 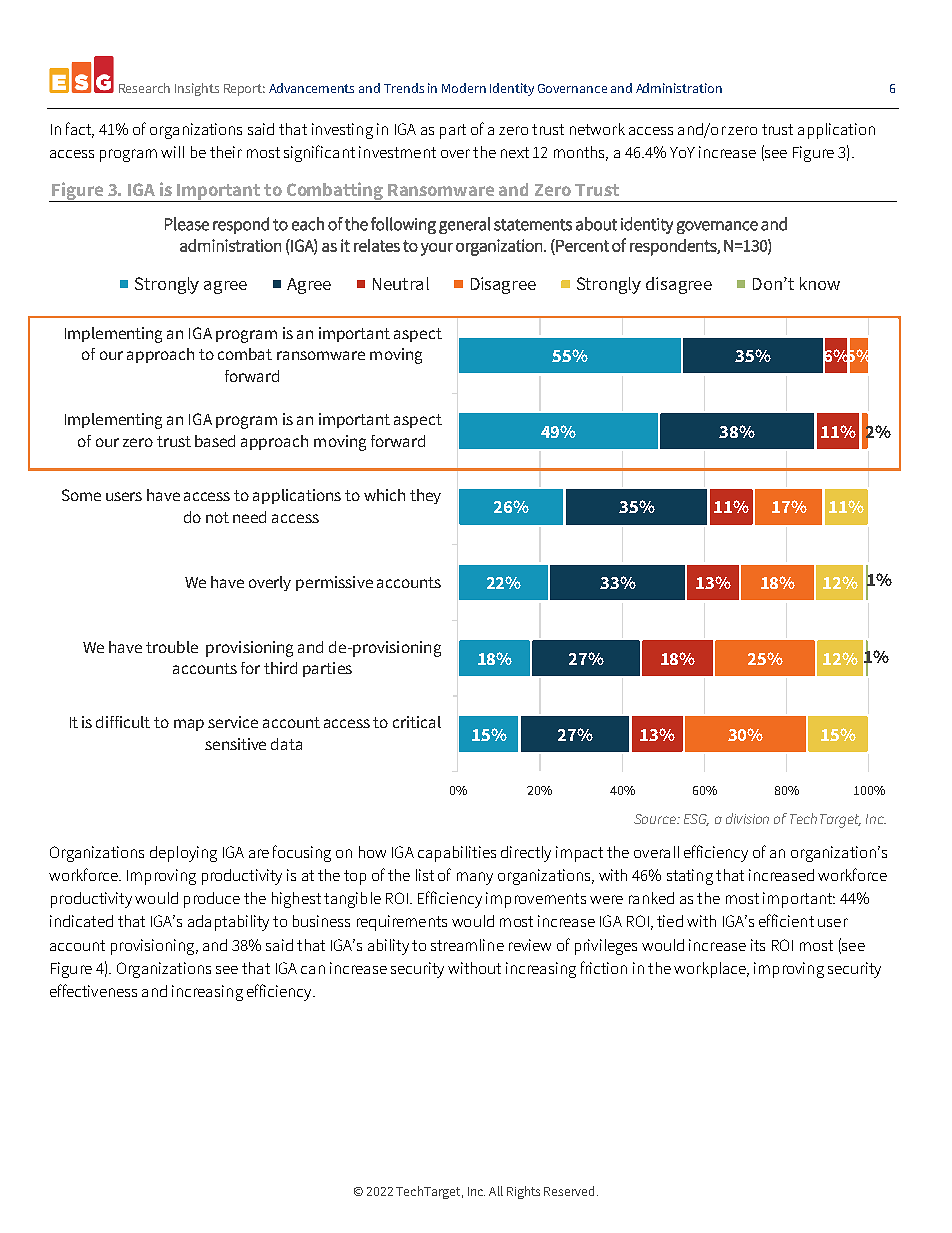 What do you see at coordinates (457, 854) in the image?
I see `capabilities` at bounding box center [457, 854].
